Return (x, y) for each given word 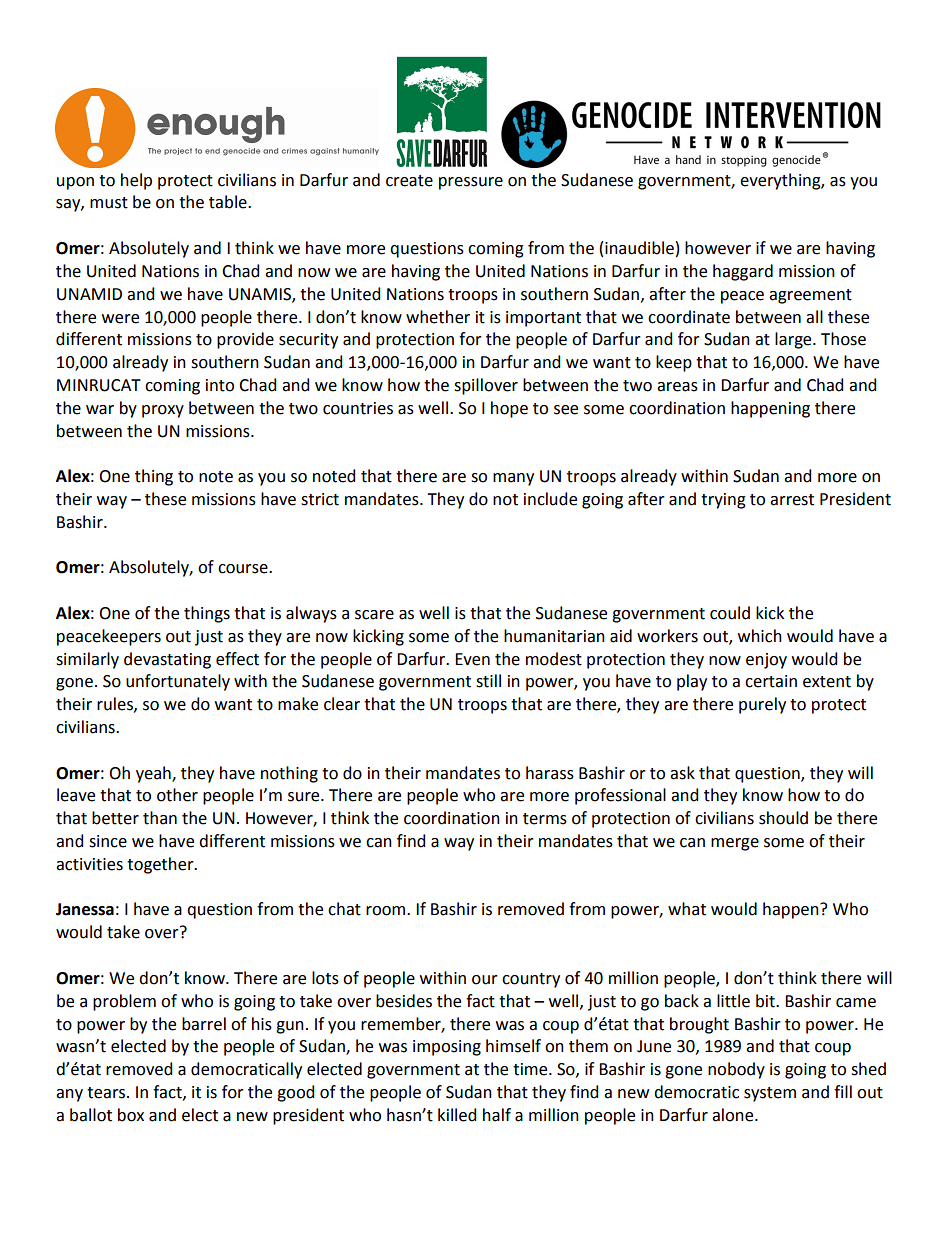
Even (472, 659)
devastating (167, 660)
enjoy (766, 661)
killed (457, 1115)
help (136, 181)
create (409, 181)
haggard (743, 272)
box (131, 1115)
